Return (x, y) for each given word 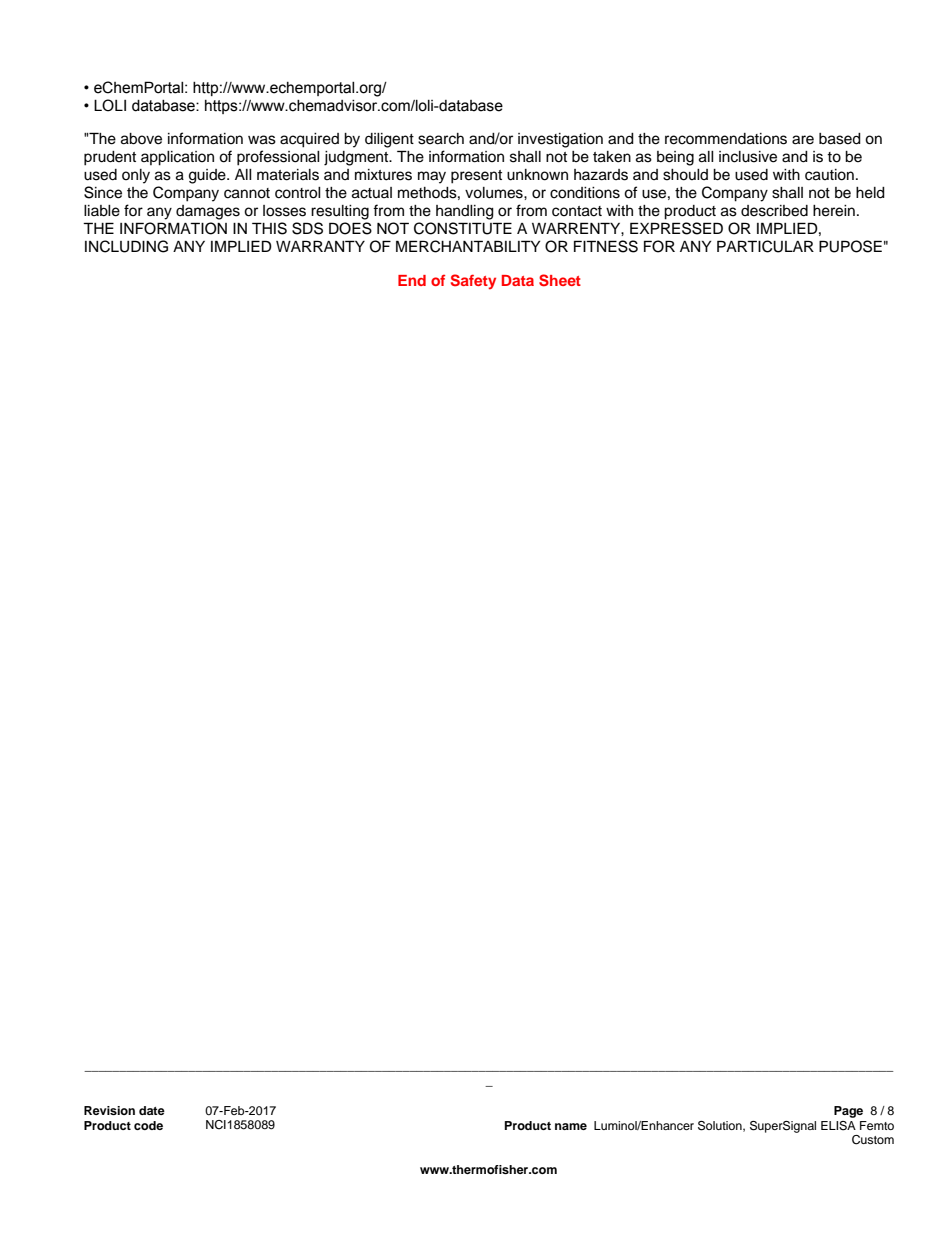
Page (848, 1112)
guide (208, 176)
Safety (473, 282)
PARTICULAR (765, 246)
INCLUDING (126, 246)
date (152, 1110)
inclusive (748, 157)
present (476, 177)
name (571, 1126)
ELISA (838, 1126)
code (148, 1125)
